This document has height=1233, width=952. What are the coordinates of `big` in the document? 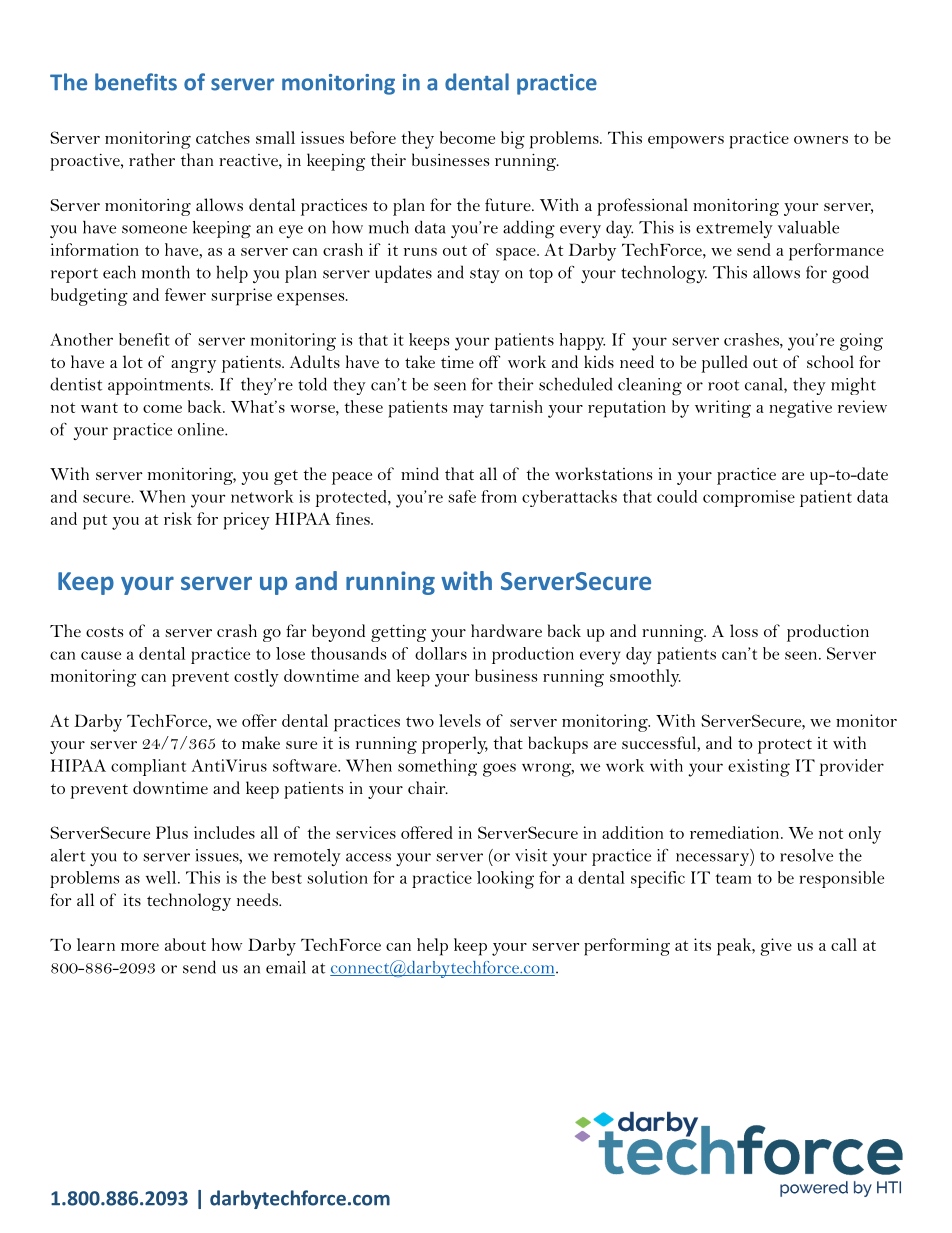 It's located at (513, 140).
